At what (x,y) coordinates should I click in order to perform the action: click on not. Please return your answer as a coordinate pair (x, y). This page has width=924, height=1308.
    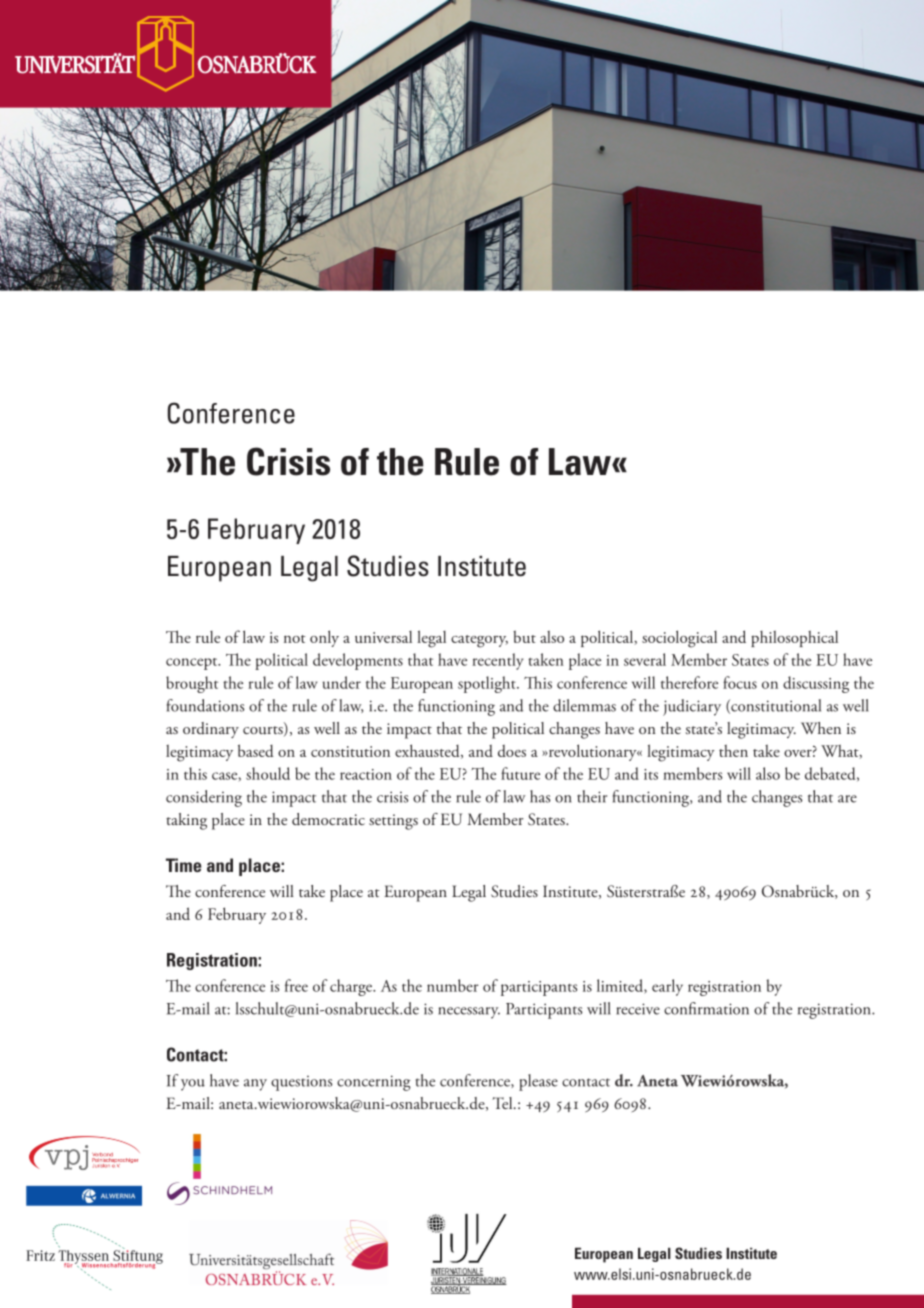
    Looking at the image, I should click on (295, 639).
